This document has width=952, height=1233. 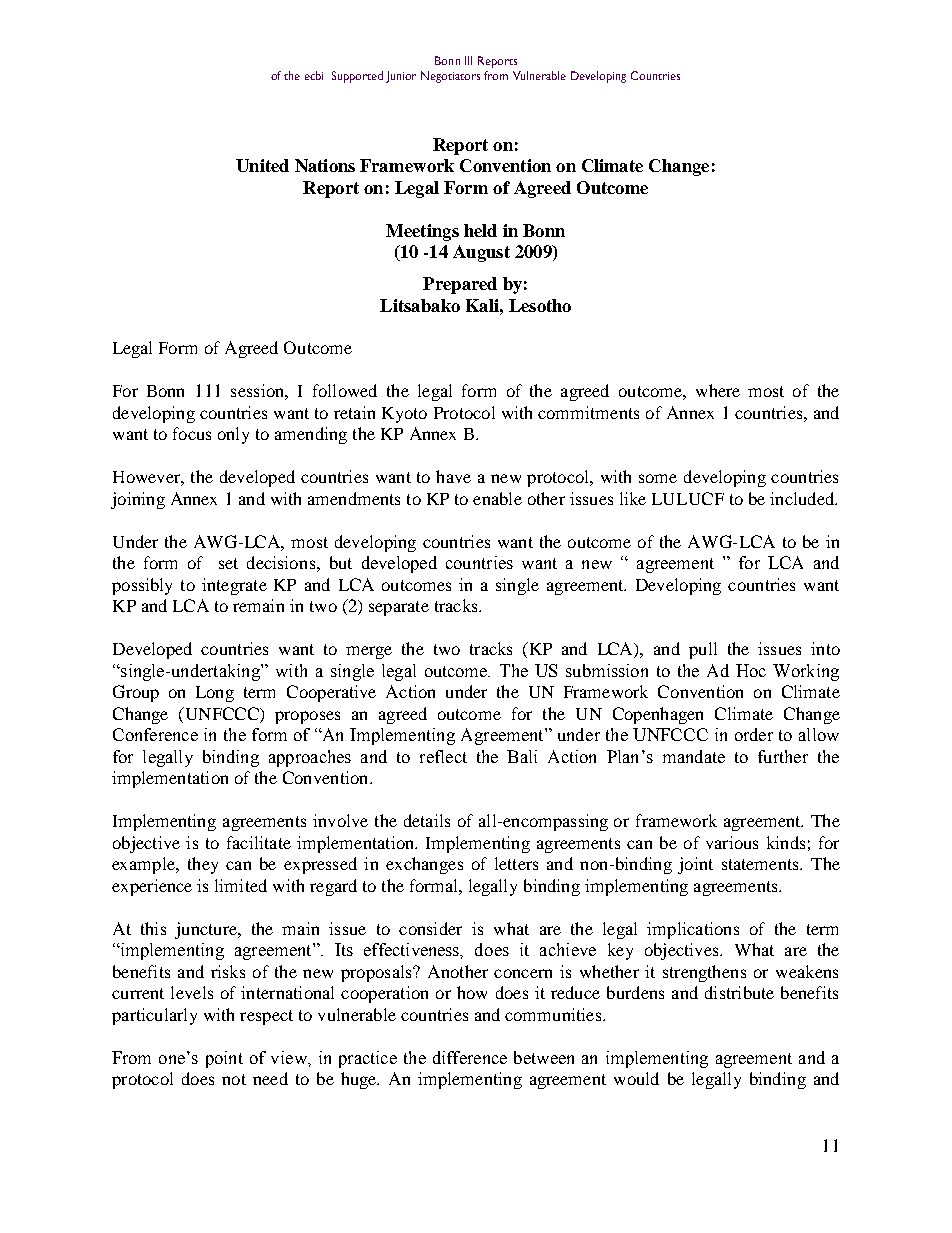 I want to click on Prepared, so click(x=460, y=285).
